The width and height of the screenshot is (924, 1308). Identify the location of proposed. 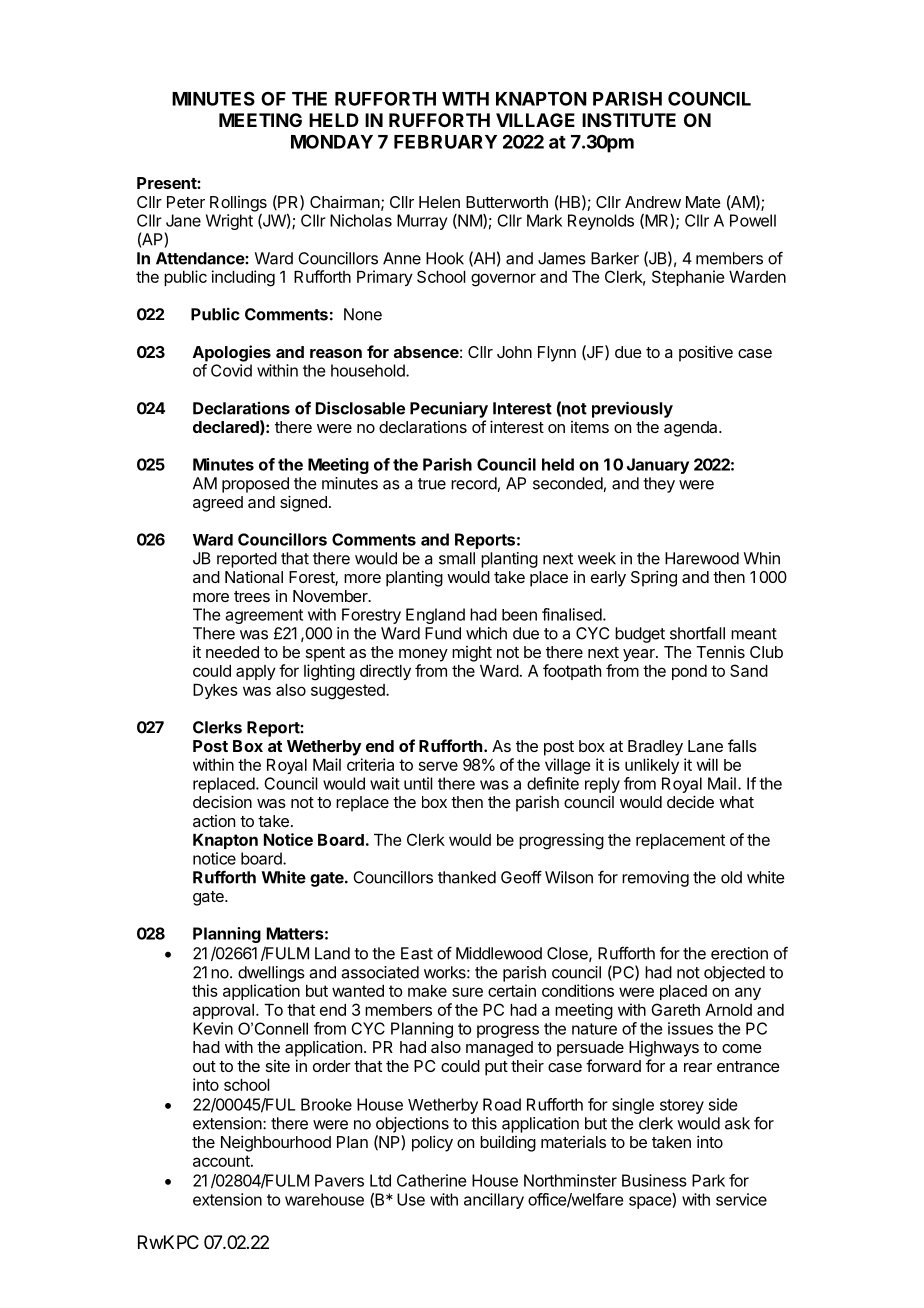
(255, 485).
